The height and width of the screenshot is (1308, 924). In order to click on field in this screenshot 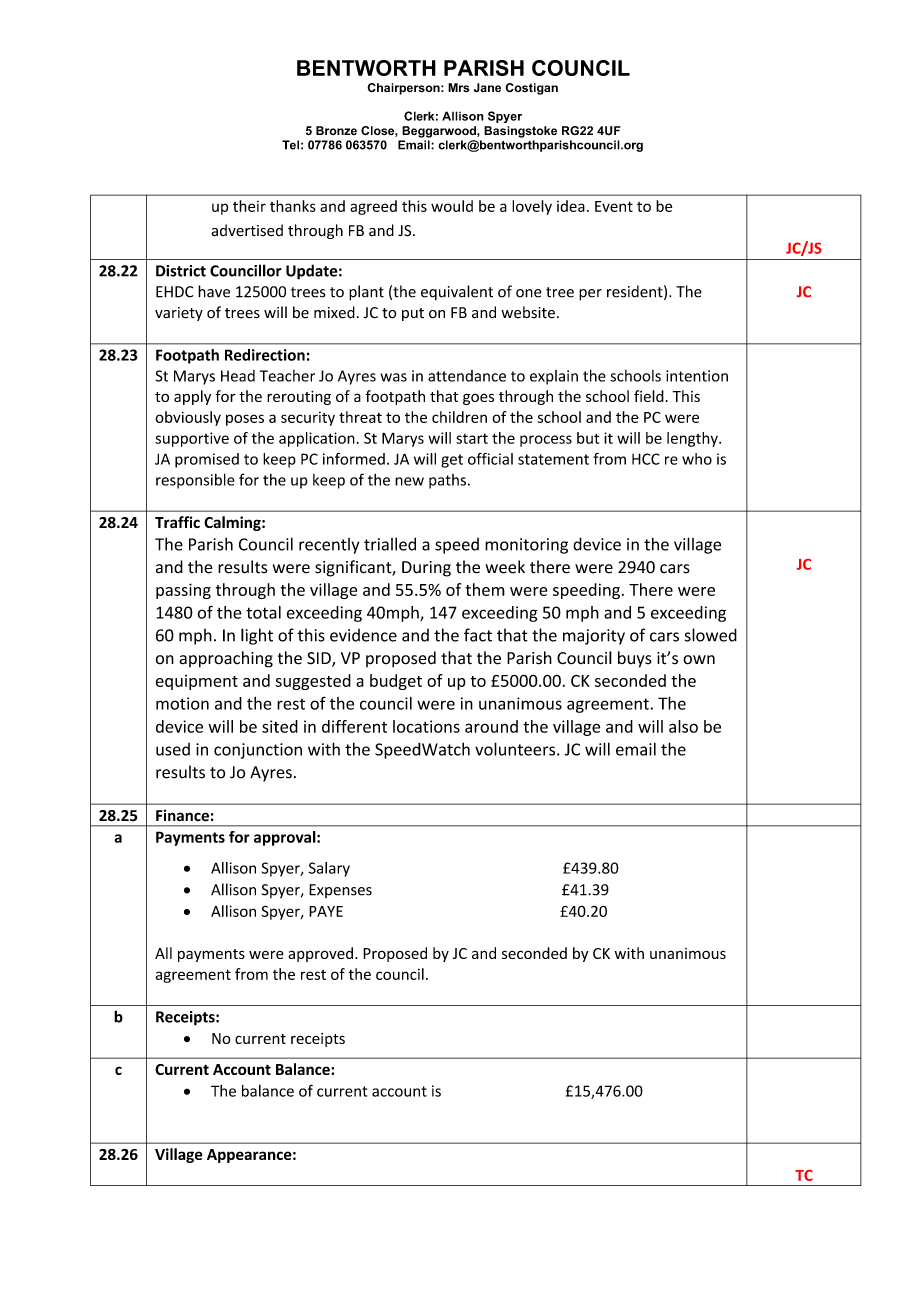, I will do `click(649, 396)`.
